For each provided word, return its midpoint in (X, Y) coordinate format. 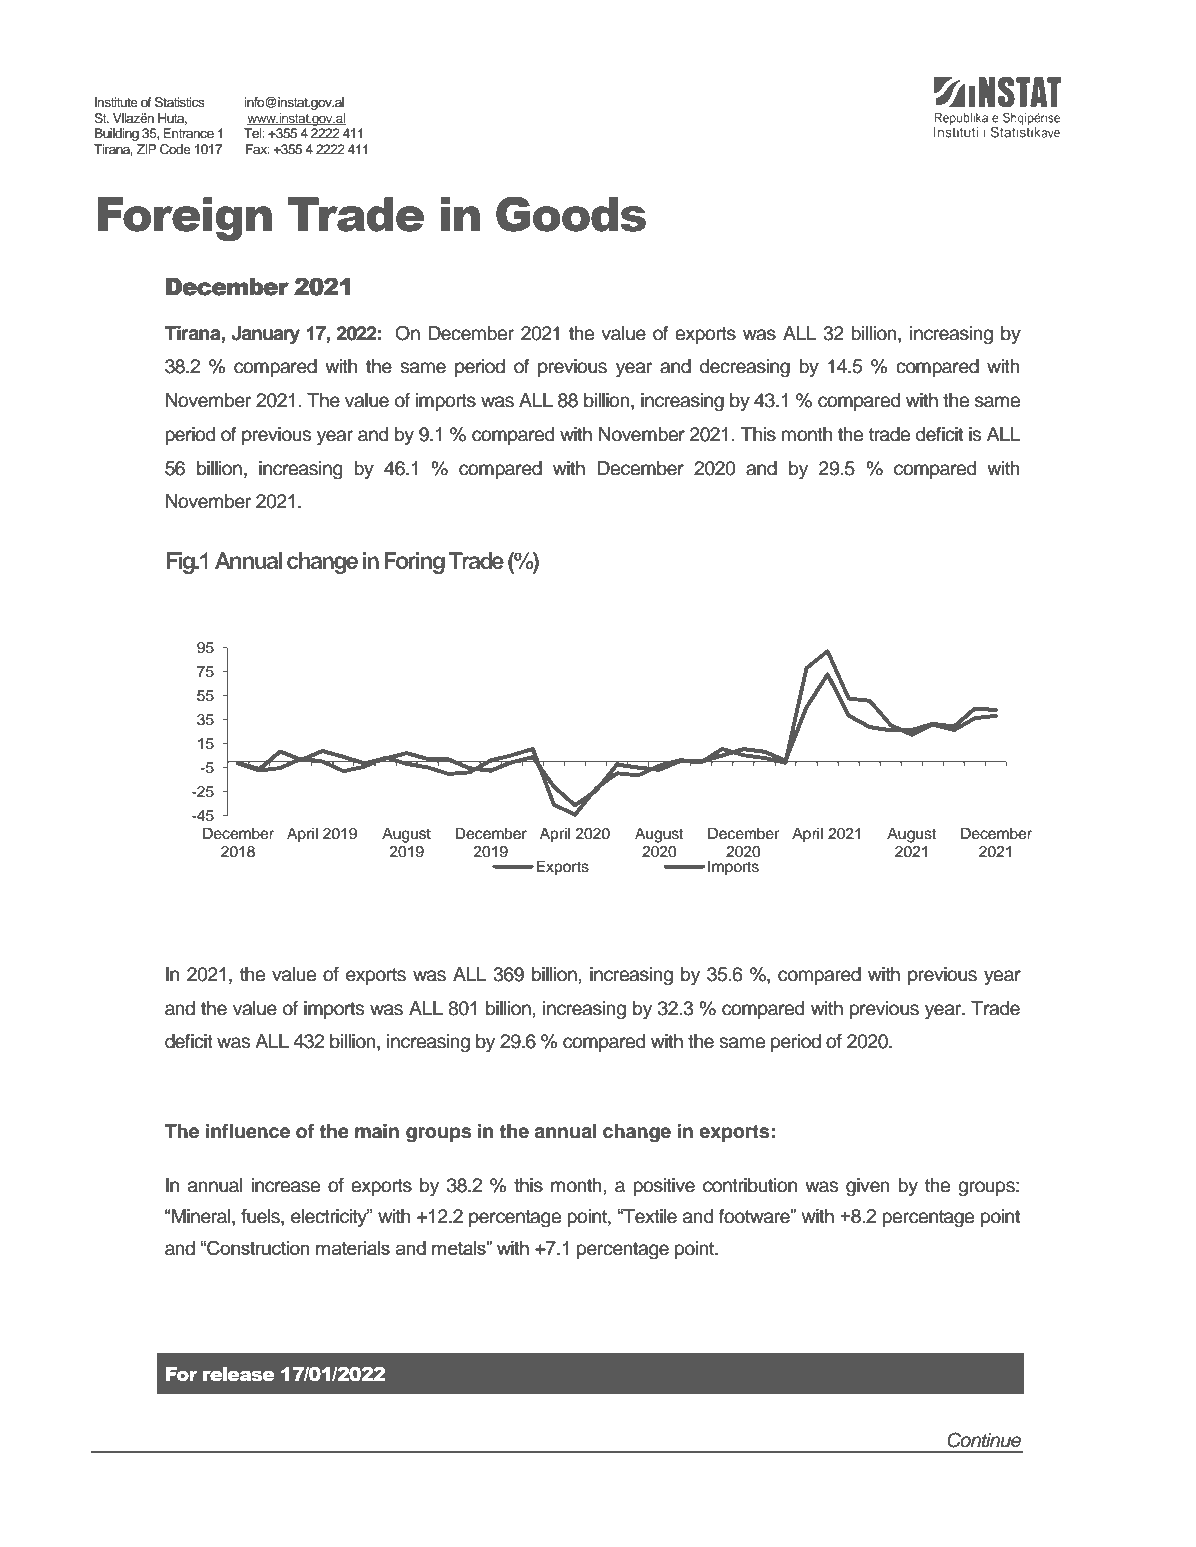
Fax (258, 149)
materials (353, 1248)
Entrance (188, 133)
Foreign (184, 219)
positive (664, 1187)
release (239, 1374)
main (377, 1131)
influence (248, 1131)
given (868, 1187)
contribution (750, 1185)
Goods (571, 214)
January (265, 335)
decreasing (745, 368)
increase (286, 1185)
